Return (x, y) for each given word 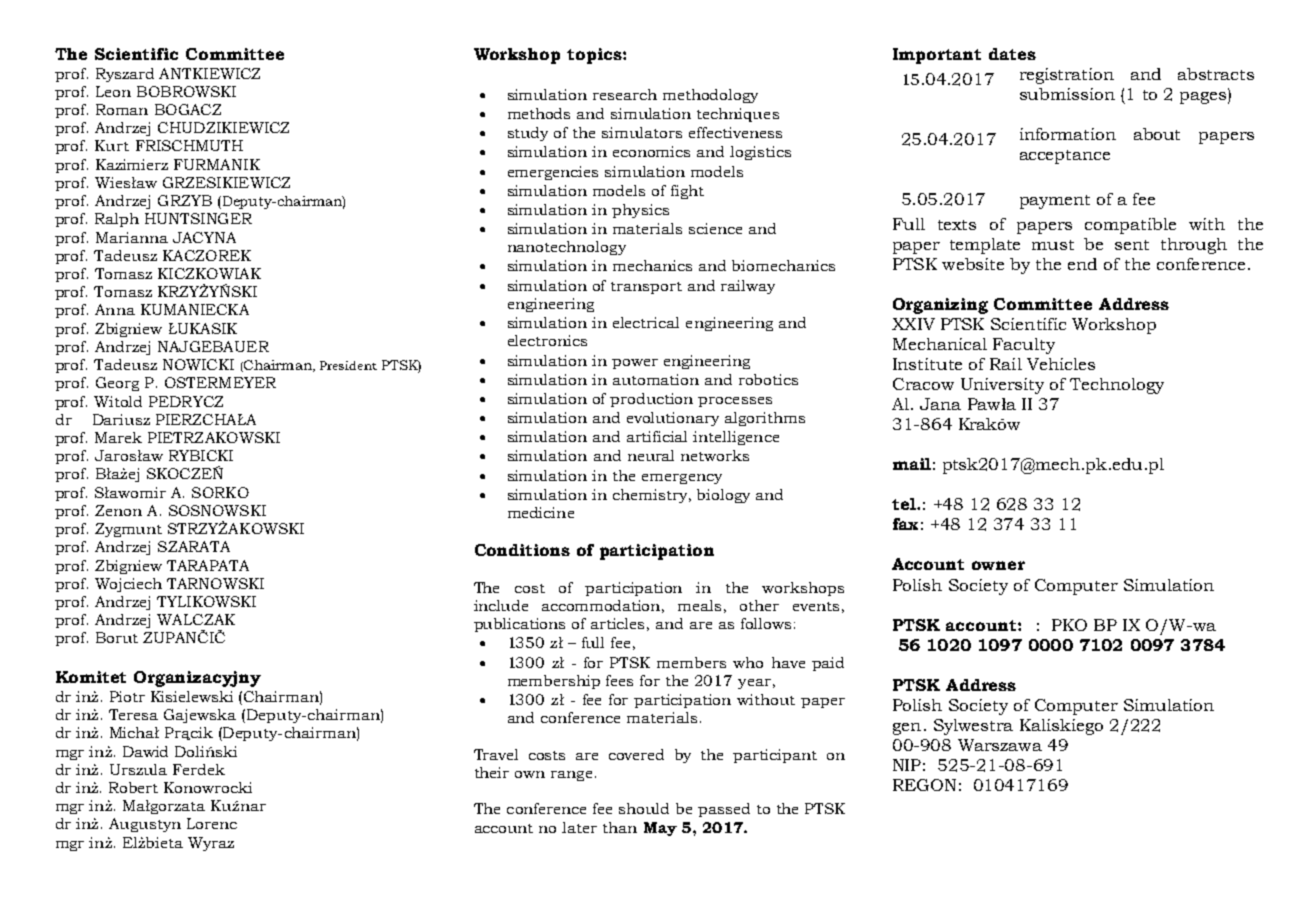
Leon (113, 91)
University (1002, 386)
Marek (118, 437)
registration (1067, 76)
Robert (133, 787)
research (625, 94)
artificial (657, 436)
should (644, 808)
